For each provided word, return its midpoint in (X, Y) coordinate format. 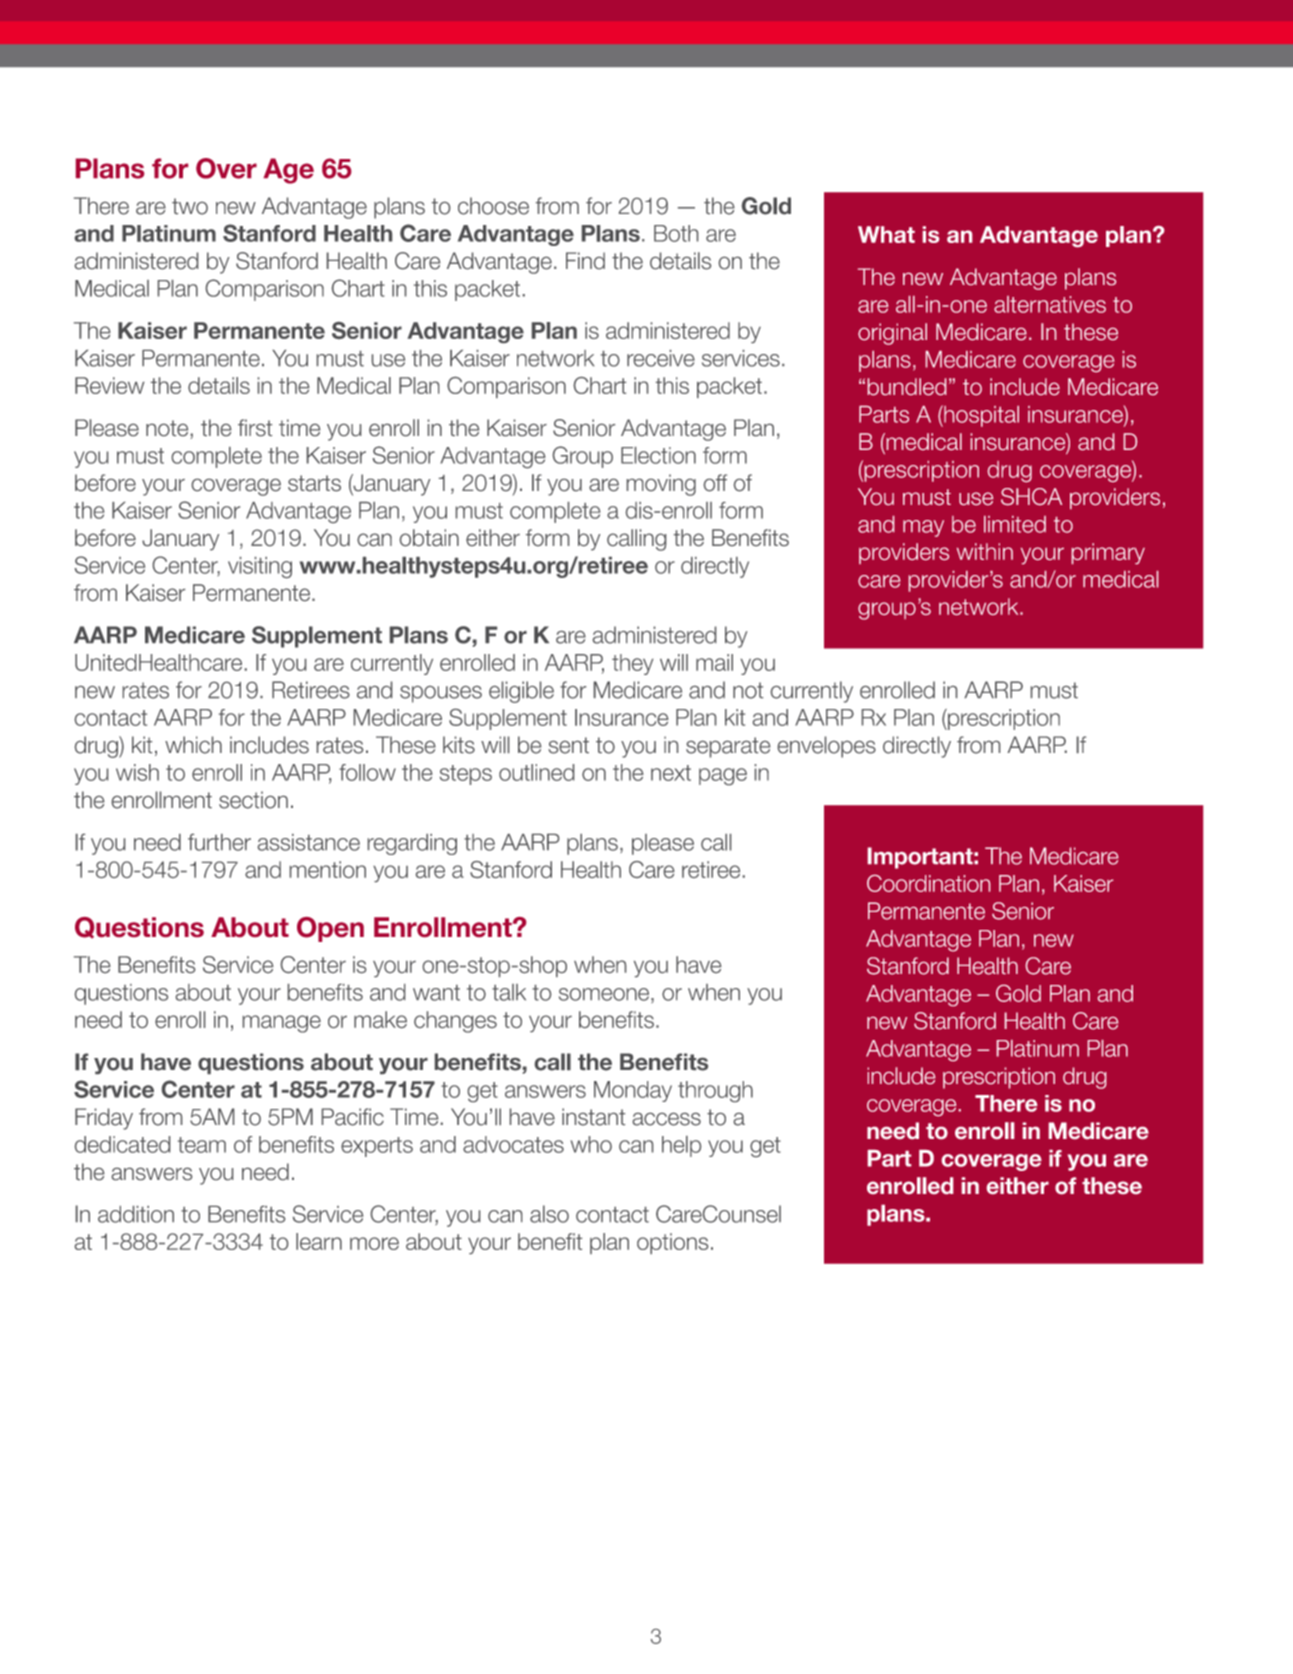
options (672, 1243)
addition (136, 1214)
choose (493, 206)
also (549, 1214)
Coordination (928, 883)
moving (661, 485)
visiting (260, 567)
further (219, 842)
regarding (412, 844)
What (886, 234)
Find (585, 261)
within (985, 551)
